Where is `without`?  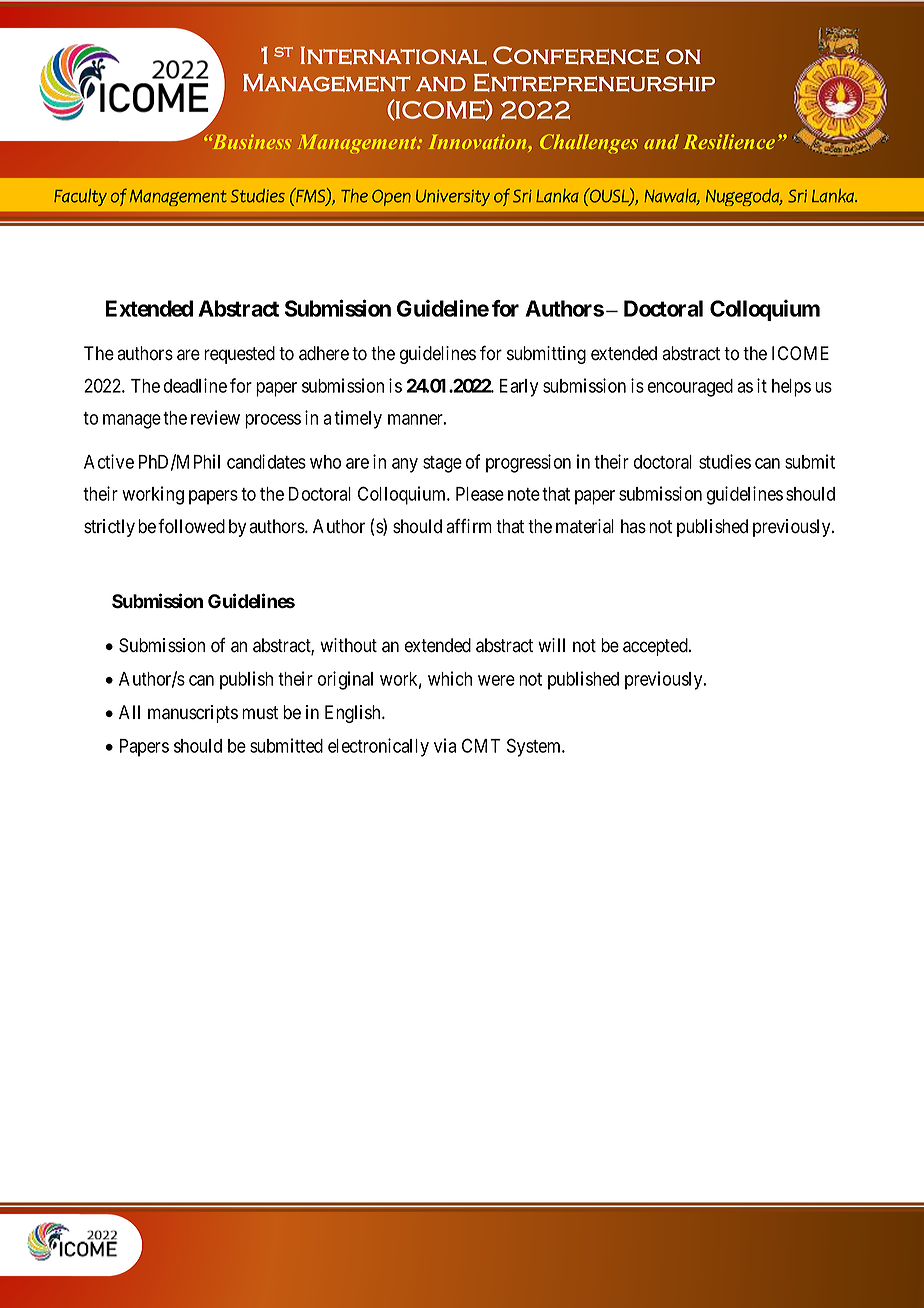 without is located at coordinates (348, 645).
